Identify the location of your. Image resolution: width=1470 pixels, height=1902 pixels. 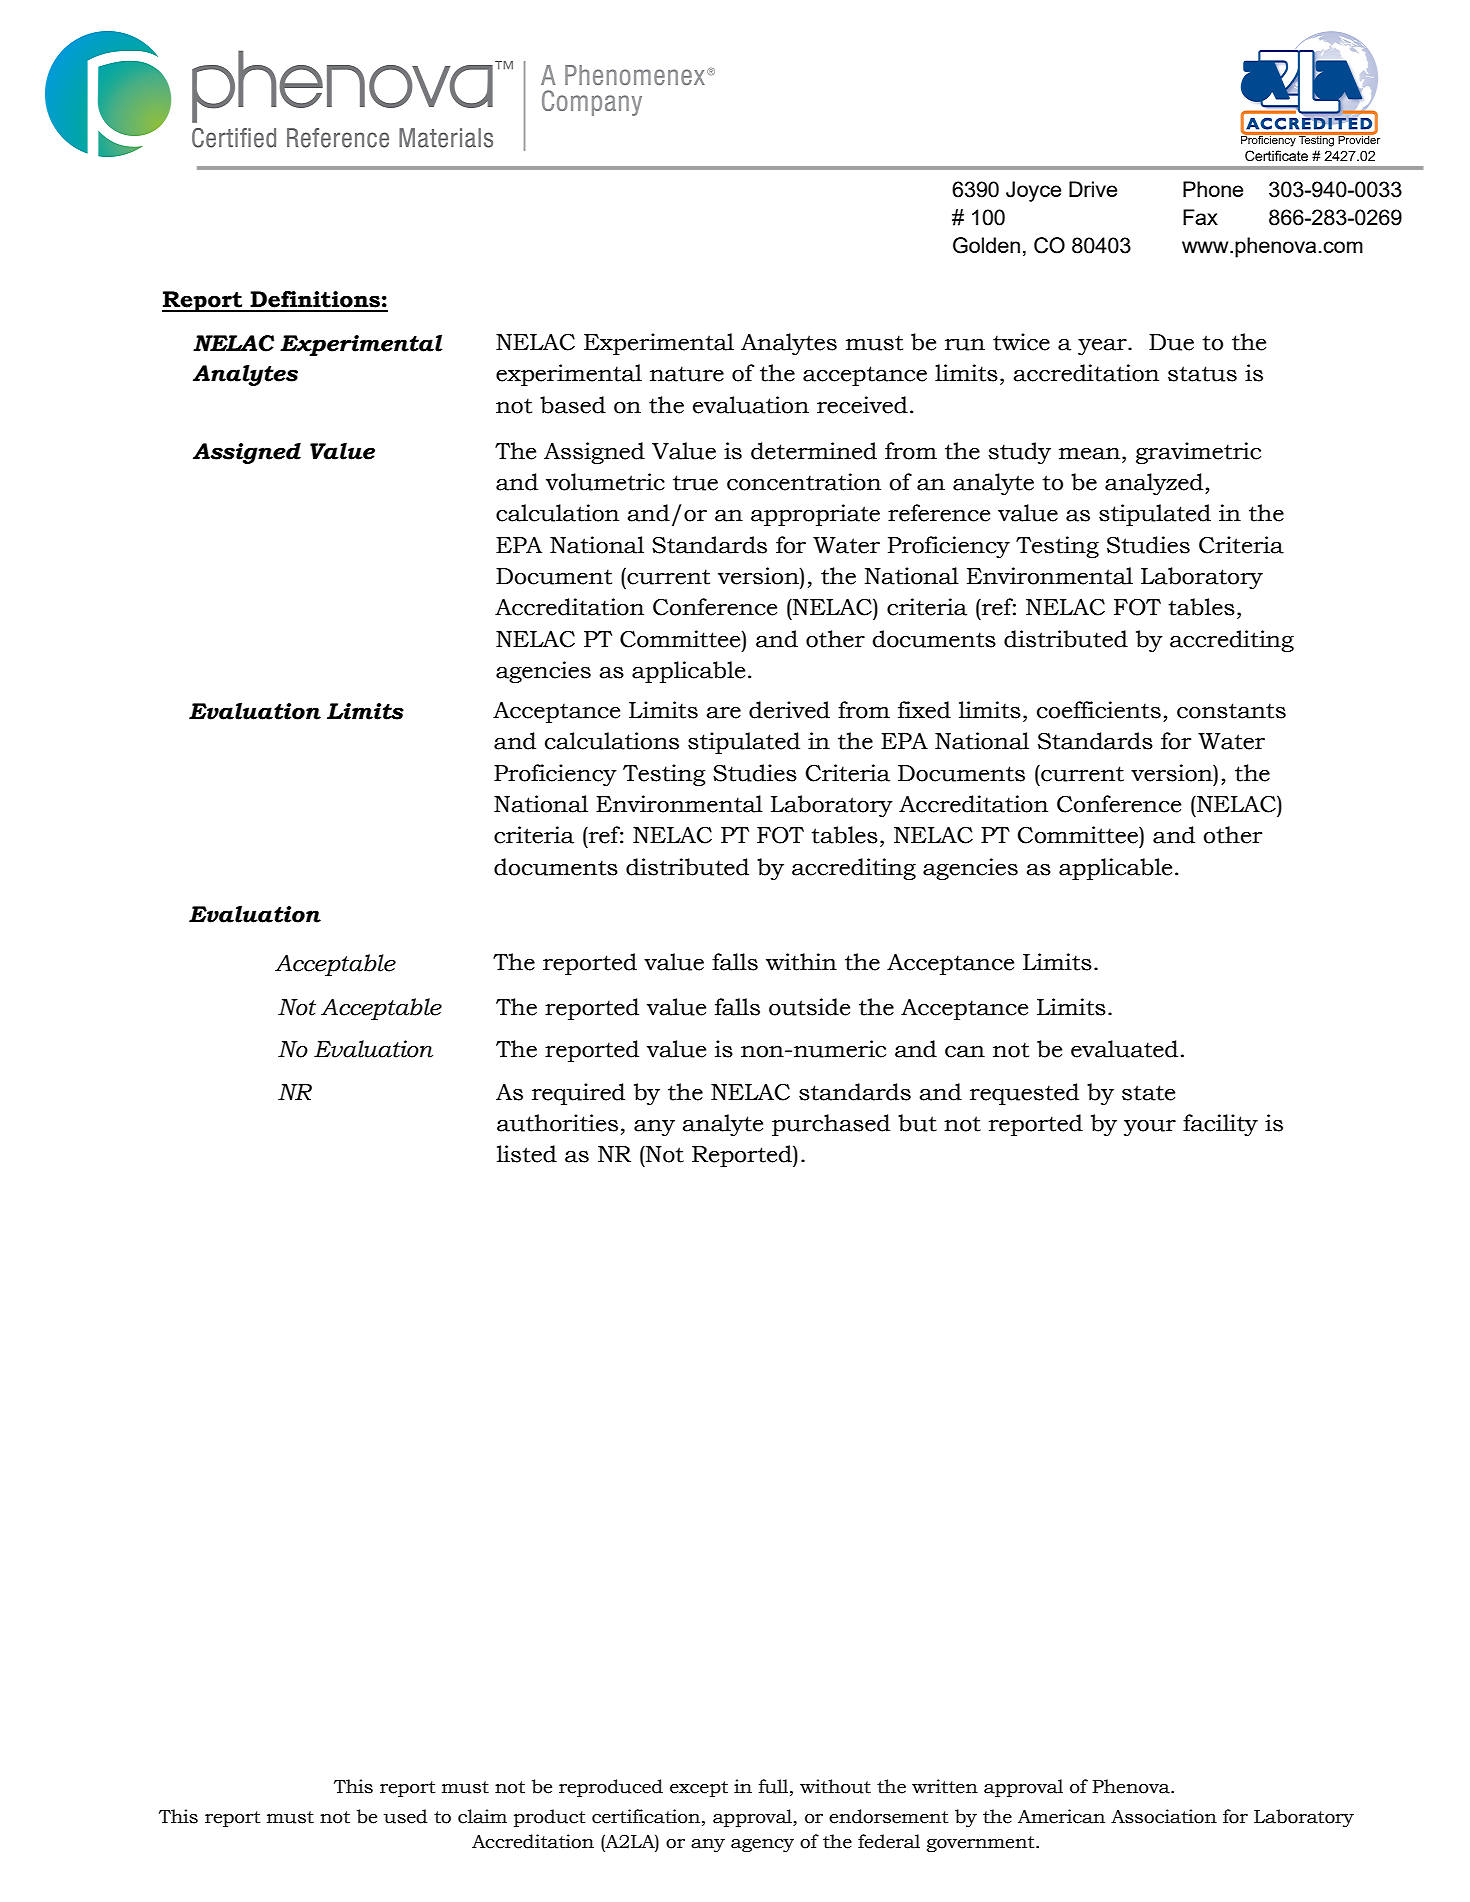
(1150, 1127).
